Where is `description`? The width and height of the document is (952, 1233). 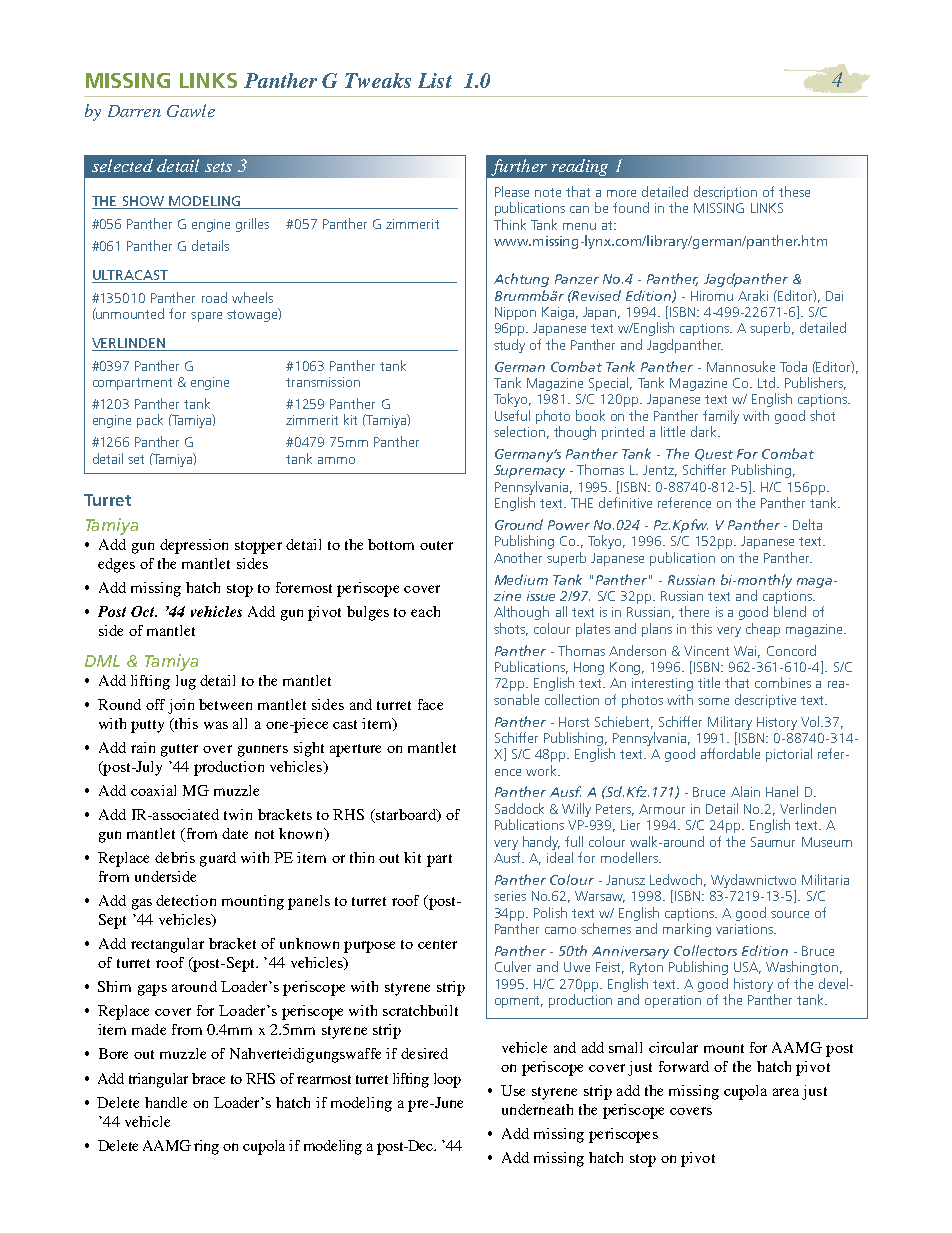
description is located at coordinates (725, 193).
